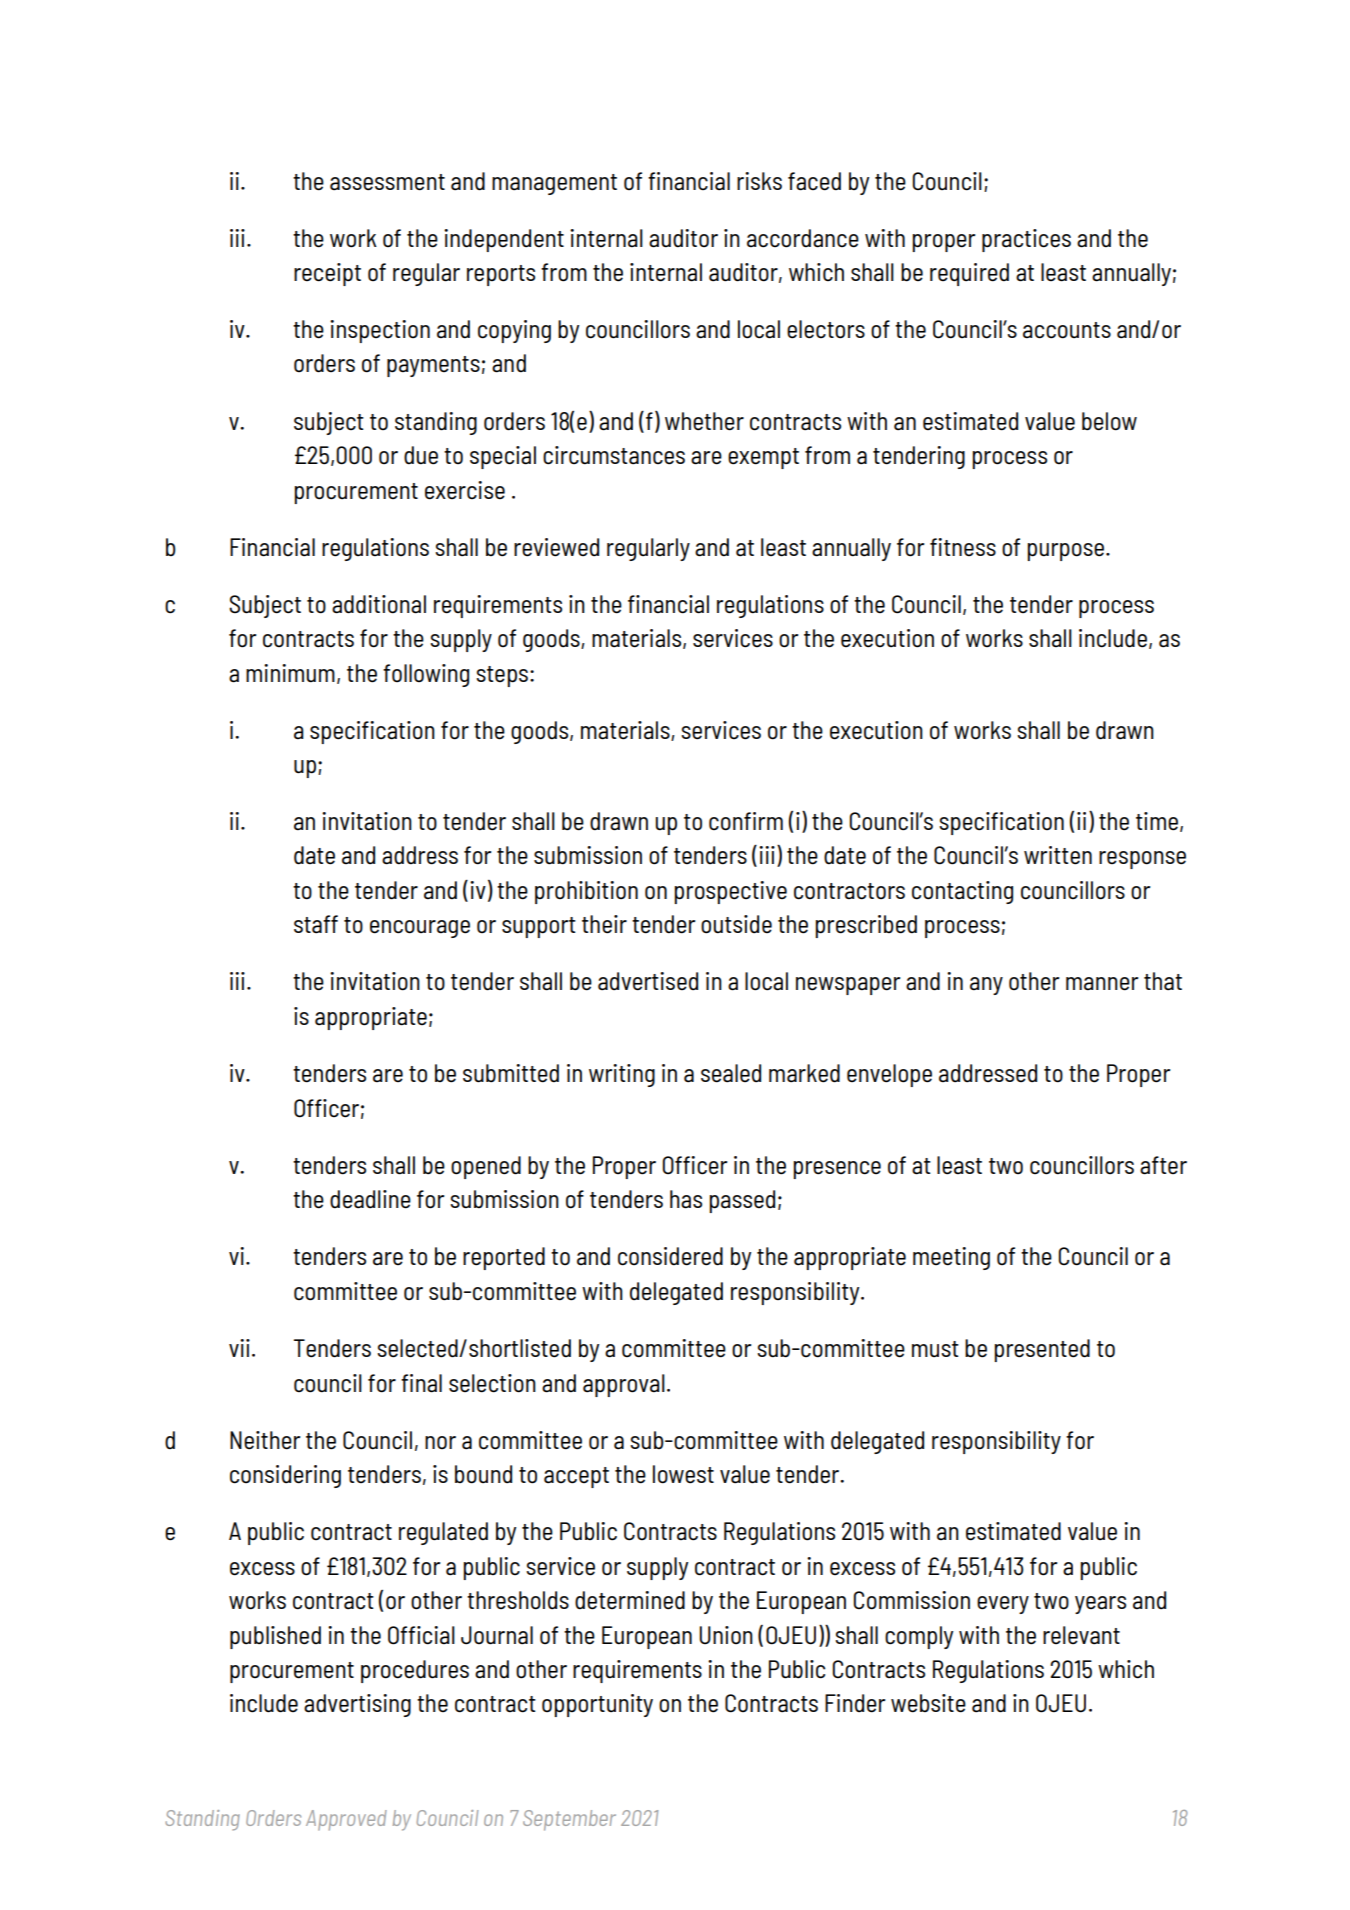 Image resolution: width=1350 pixels, height=1910 pixels. I want to click on practices, so click(1026, 240).
